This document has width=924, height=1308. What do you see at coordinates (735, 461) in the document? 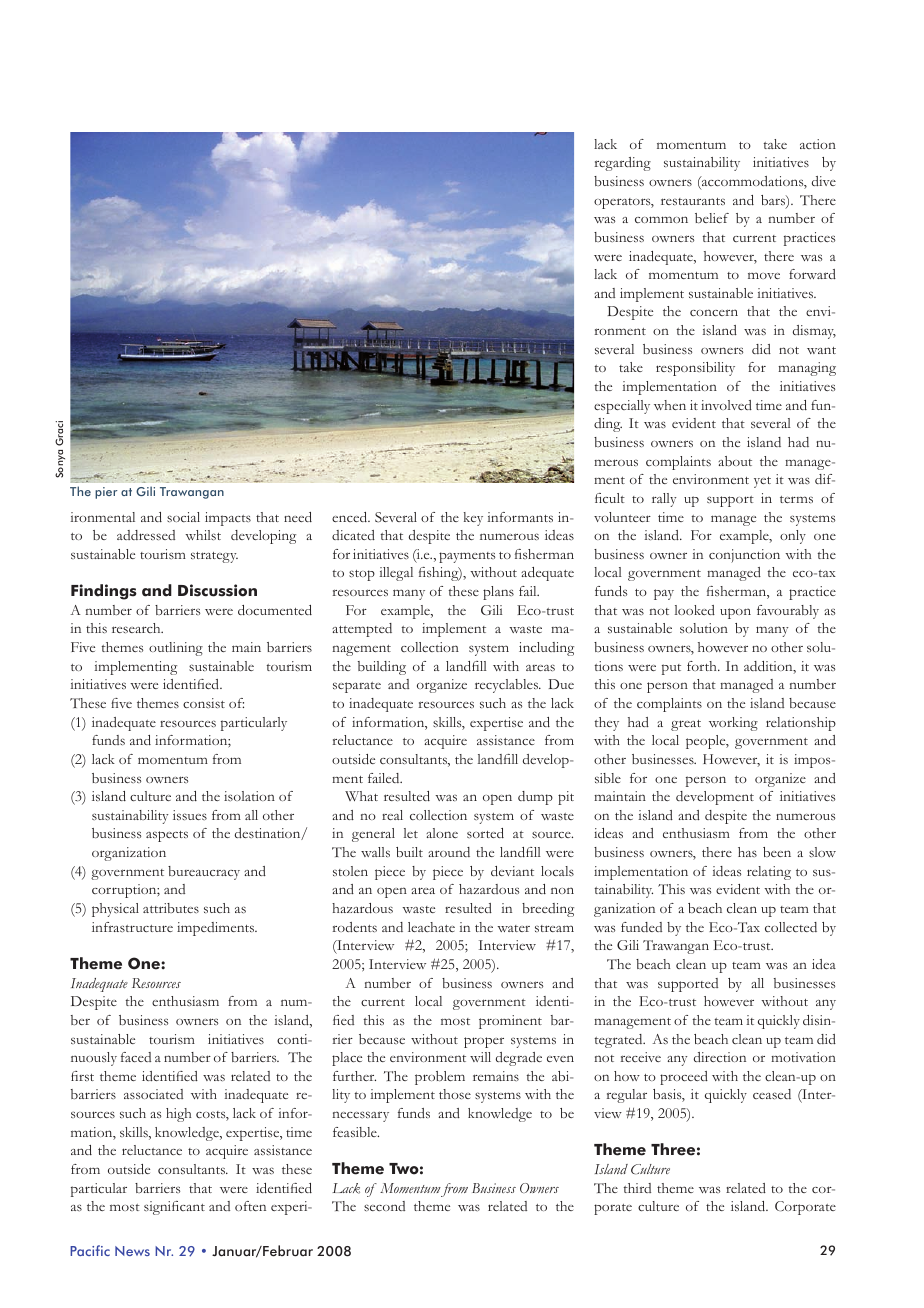
I see `about` at bounding box center [735, 461].
